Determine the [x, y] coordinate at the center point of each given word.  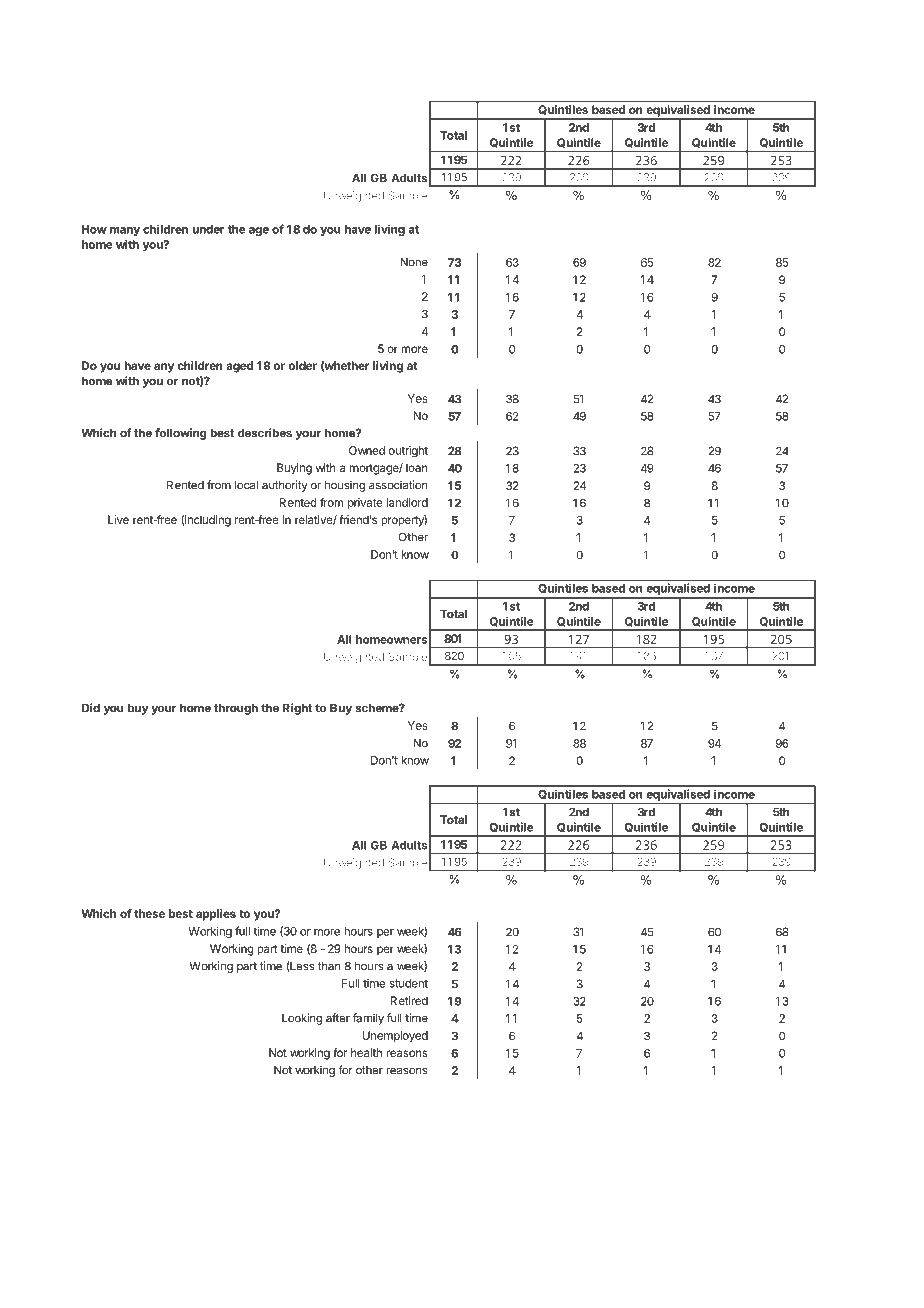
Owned [367, 450]
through [236, 709]
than [329, 966]
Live [118, 519]
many [125, 231]
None [414, 262]
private [365, 503]
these [149, 913]
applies [216, 915]
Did [91, 708]
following [180, 434]
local [246, 485]
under [208, 229]
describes [265, 433]
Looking [302, 1019]
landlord [407, 502]
